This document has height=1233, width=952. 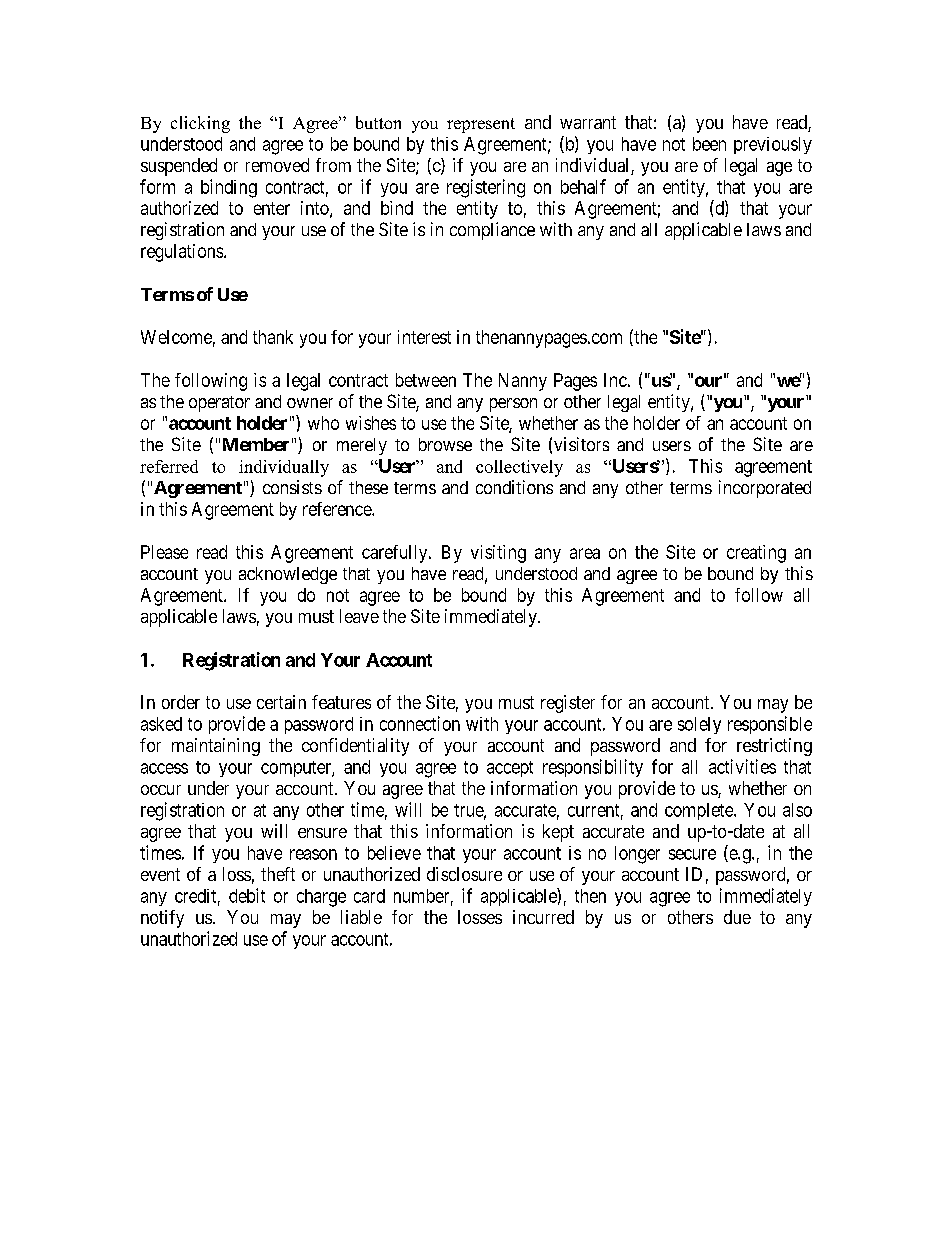 What do you see at coordinates (464, 874) in the document?
I see `disclosure` at bounding box center [464, 874].
